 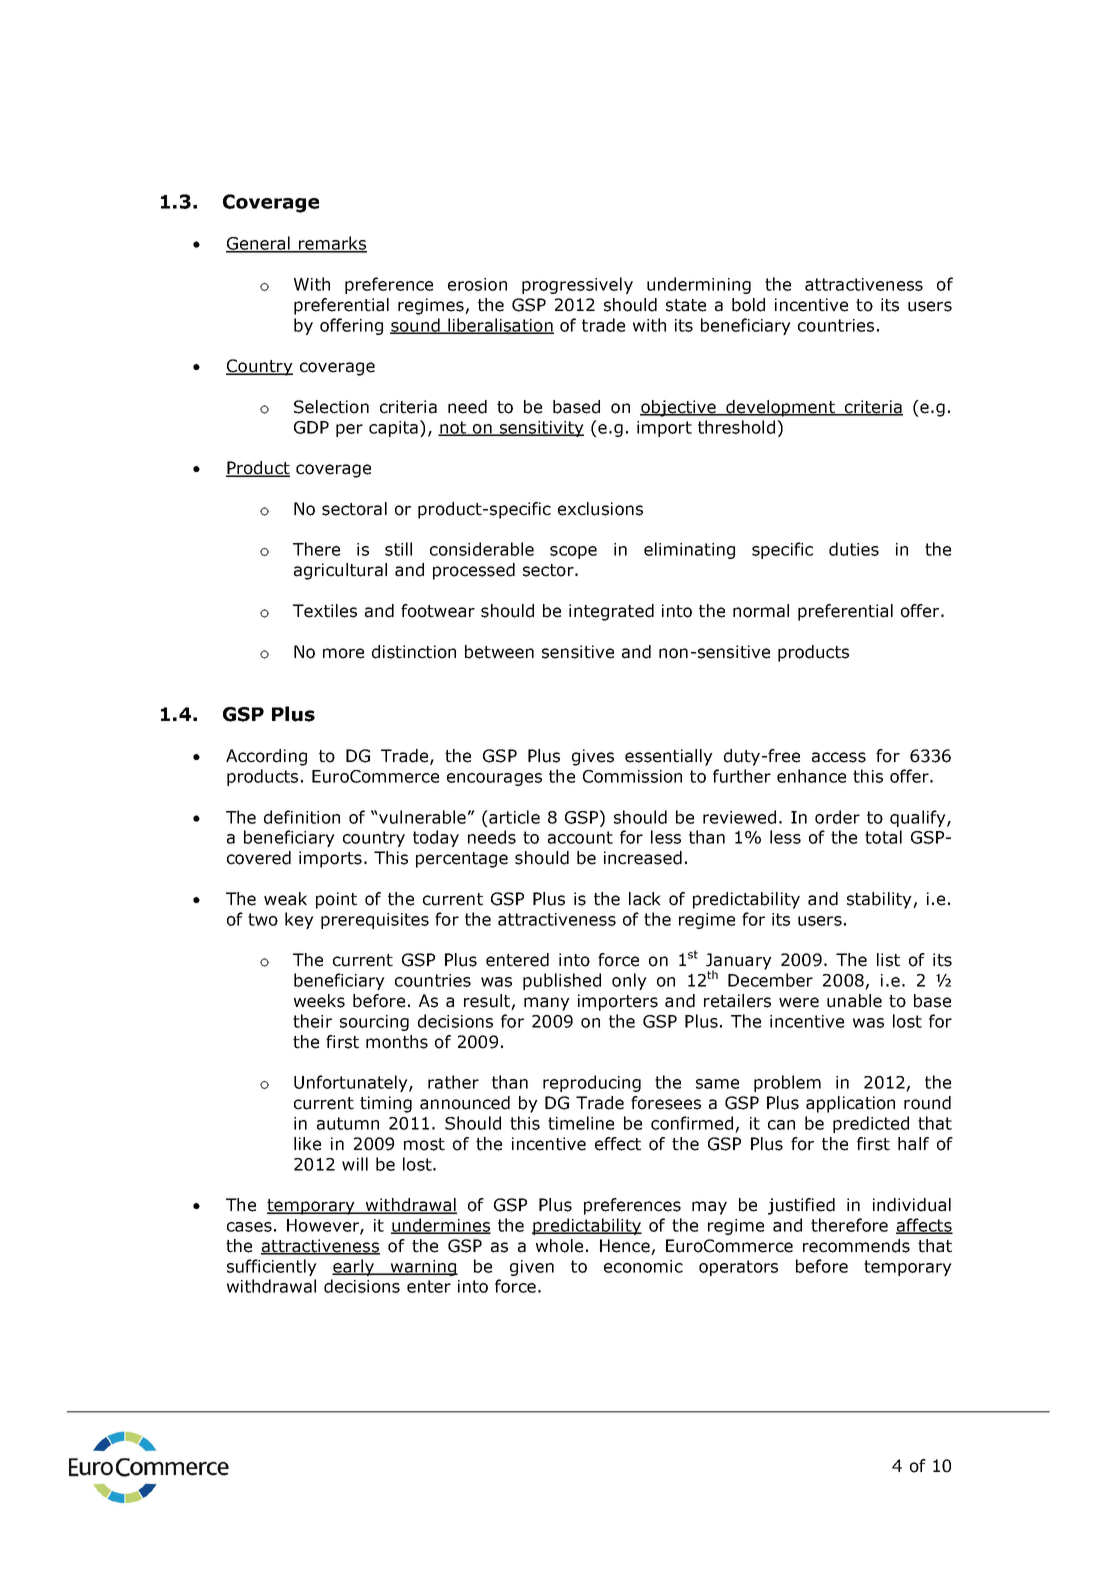 What do you see at coordinates (577, 285) in the image?
I see `progressively` at bounding box center [577, 285].
